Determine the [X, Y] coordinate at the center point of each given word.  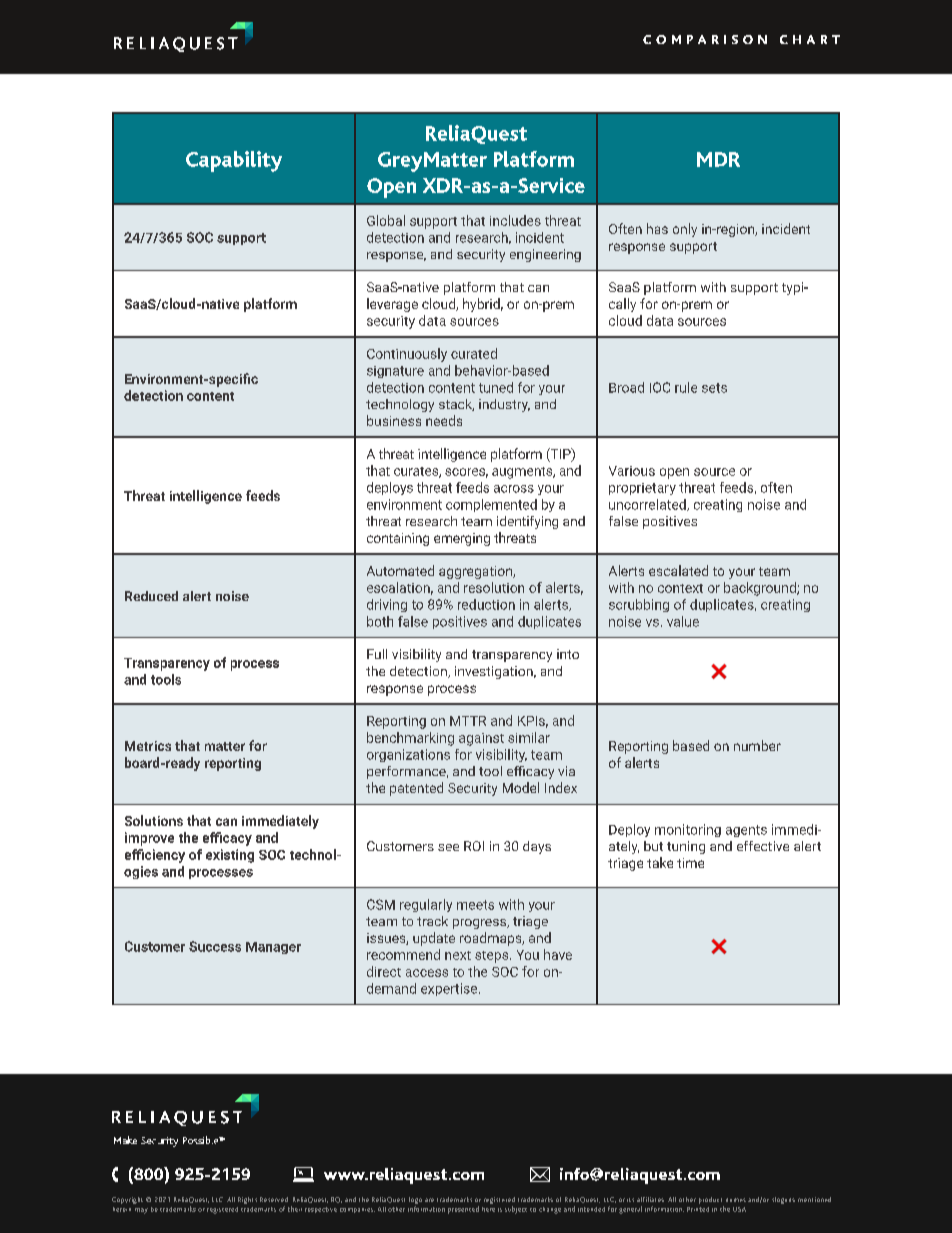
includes [515, 220]
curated [474, 353]
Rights [247, 1200]
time [690, 863]
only [685, 230]
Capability [234, 161]
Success [215, 946]
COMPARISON [705, 39]
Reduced [151, 596]
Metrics [148, 746]
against [481, 739]
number [757, 745]
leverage [392, 305]
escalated [678, 570]
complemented [491, 505]
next [458, 955]
